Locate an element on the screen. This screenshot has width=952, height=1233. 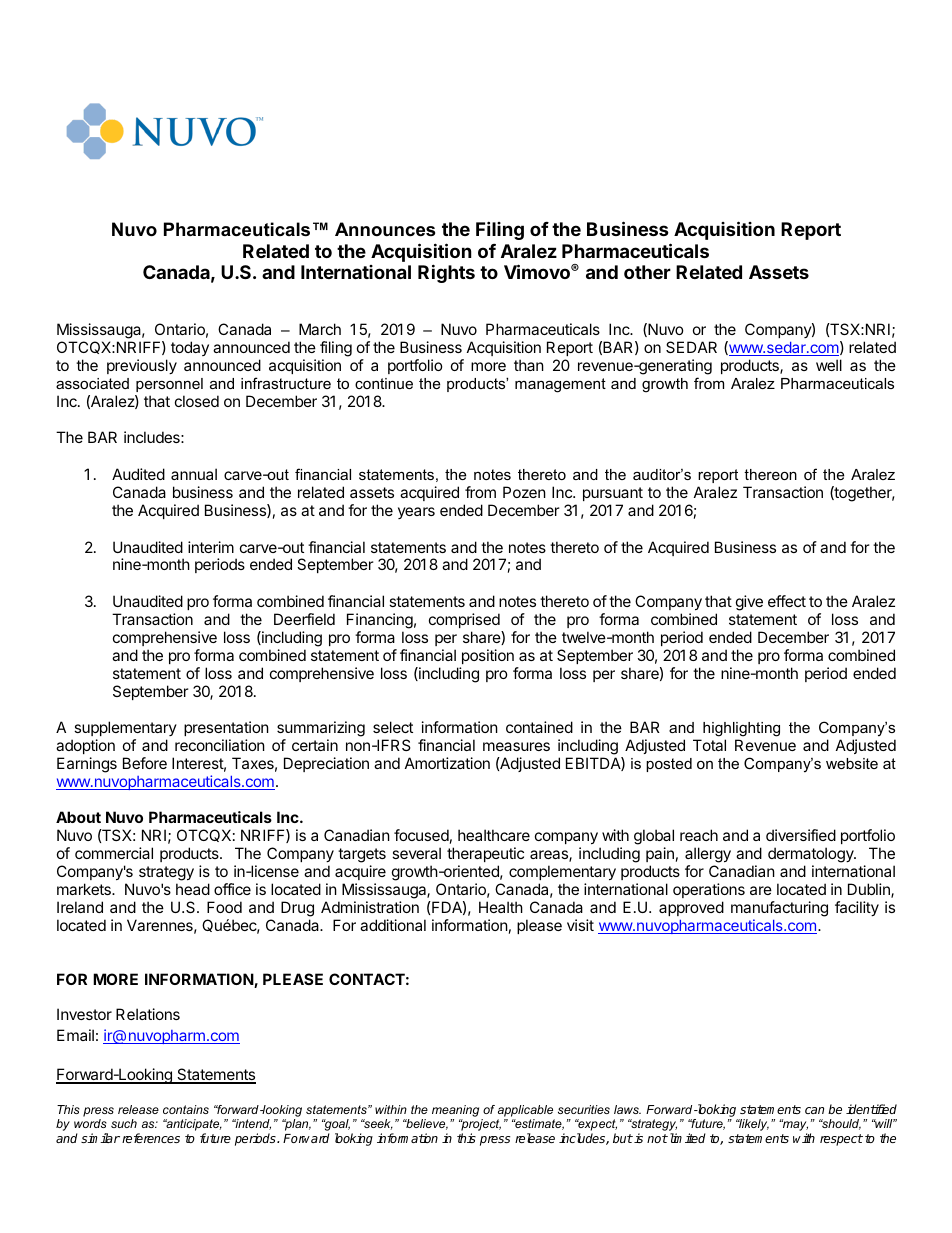
contains is located at coordinates (186, 1109).
